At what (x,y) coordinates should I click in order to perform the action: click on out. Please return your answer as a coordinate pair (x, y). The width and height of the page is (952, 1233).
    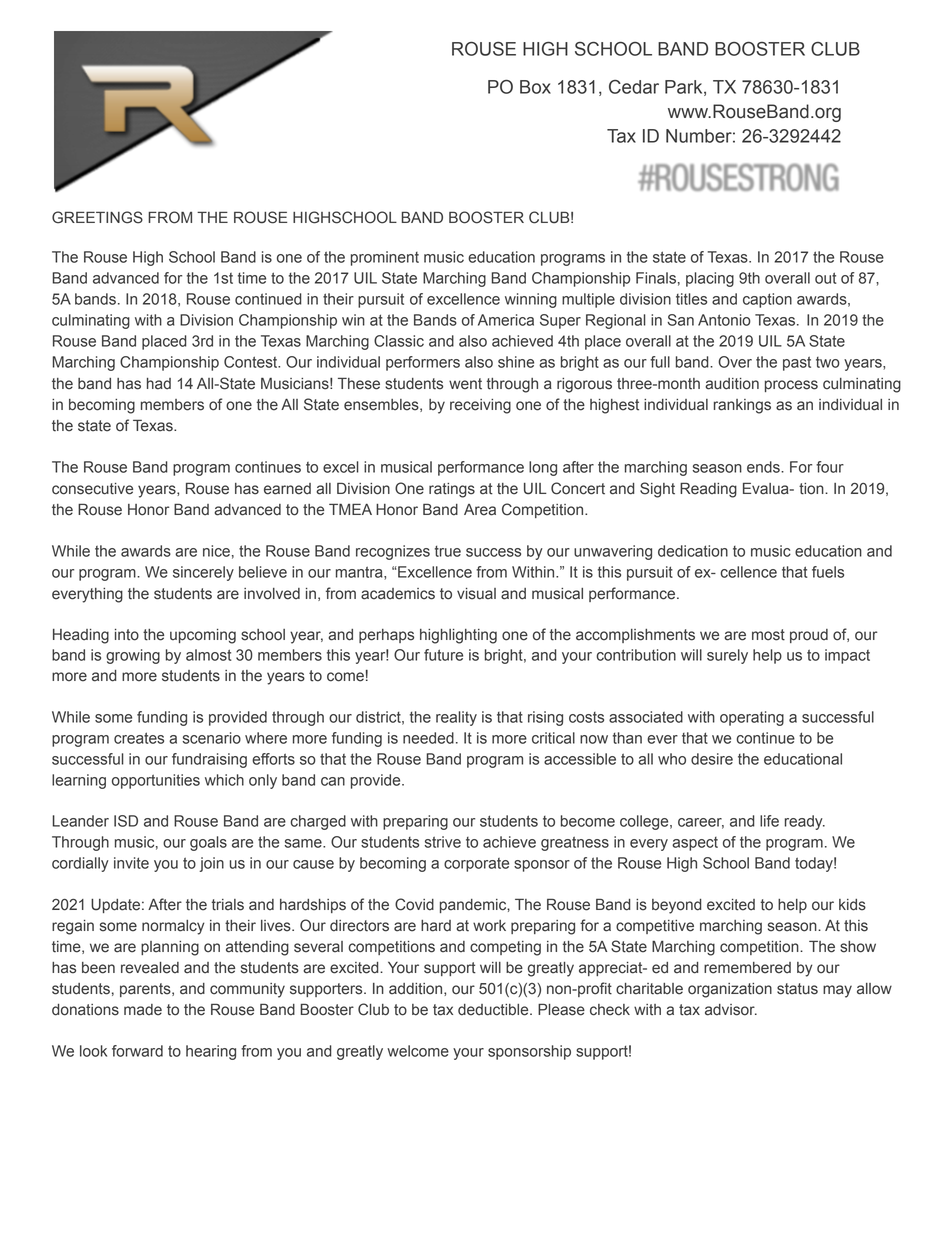
    Looking at the image, I should click on (826, 278).
